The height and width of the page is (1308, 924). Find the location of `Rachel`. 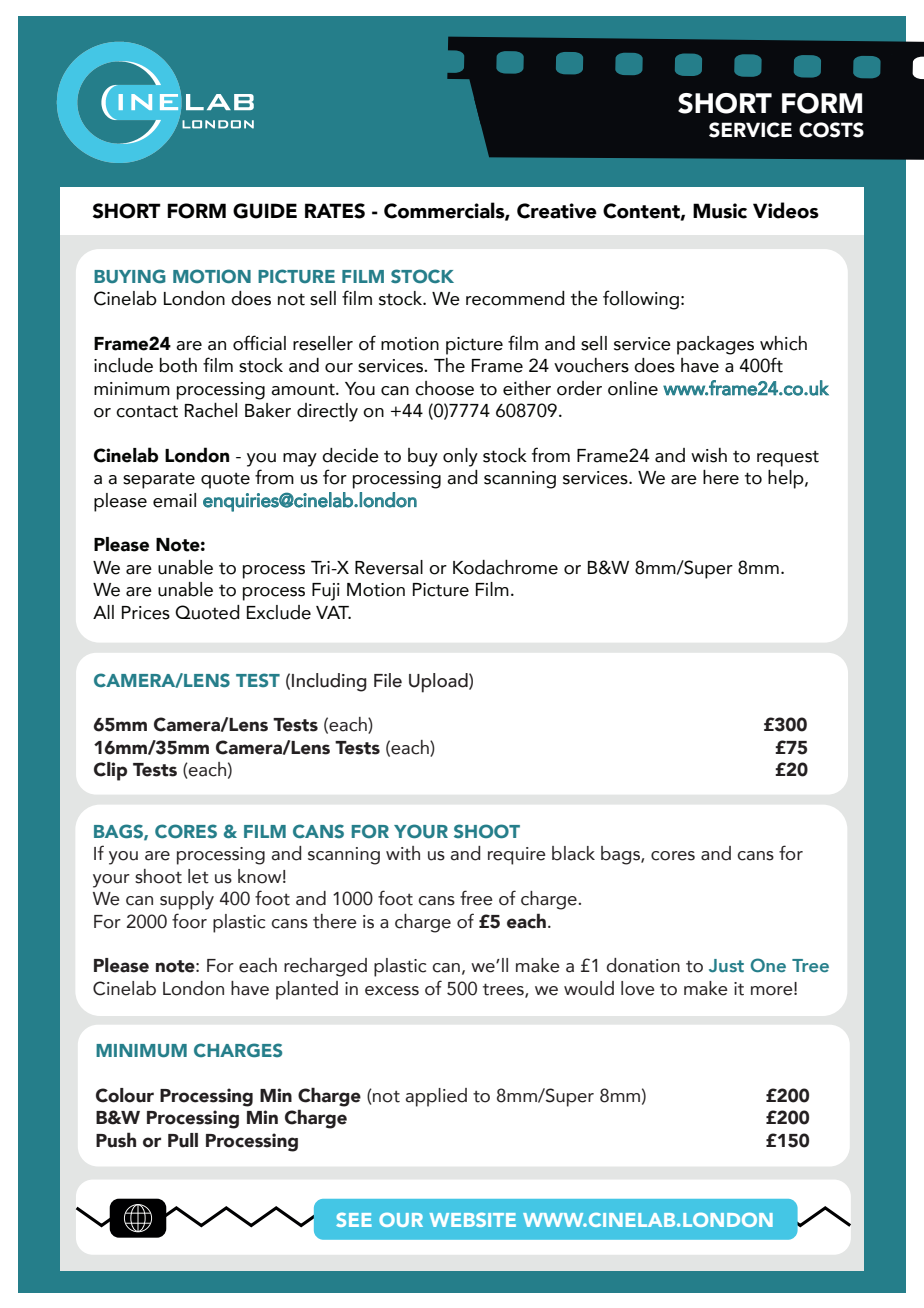

Rachel is located at coordinates (211, 410).
